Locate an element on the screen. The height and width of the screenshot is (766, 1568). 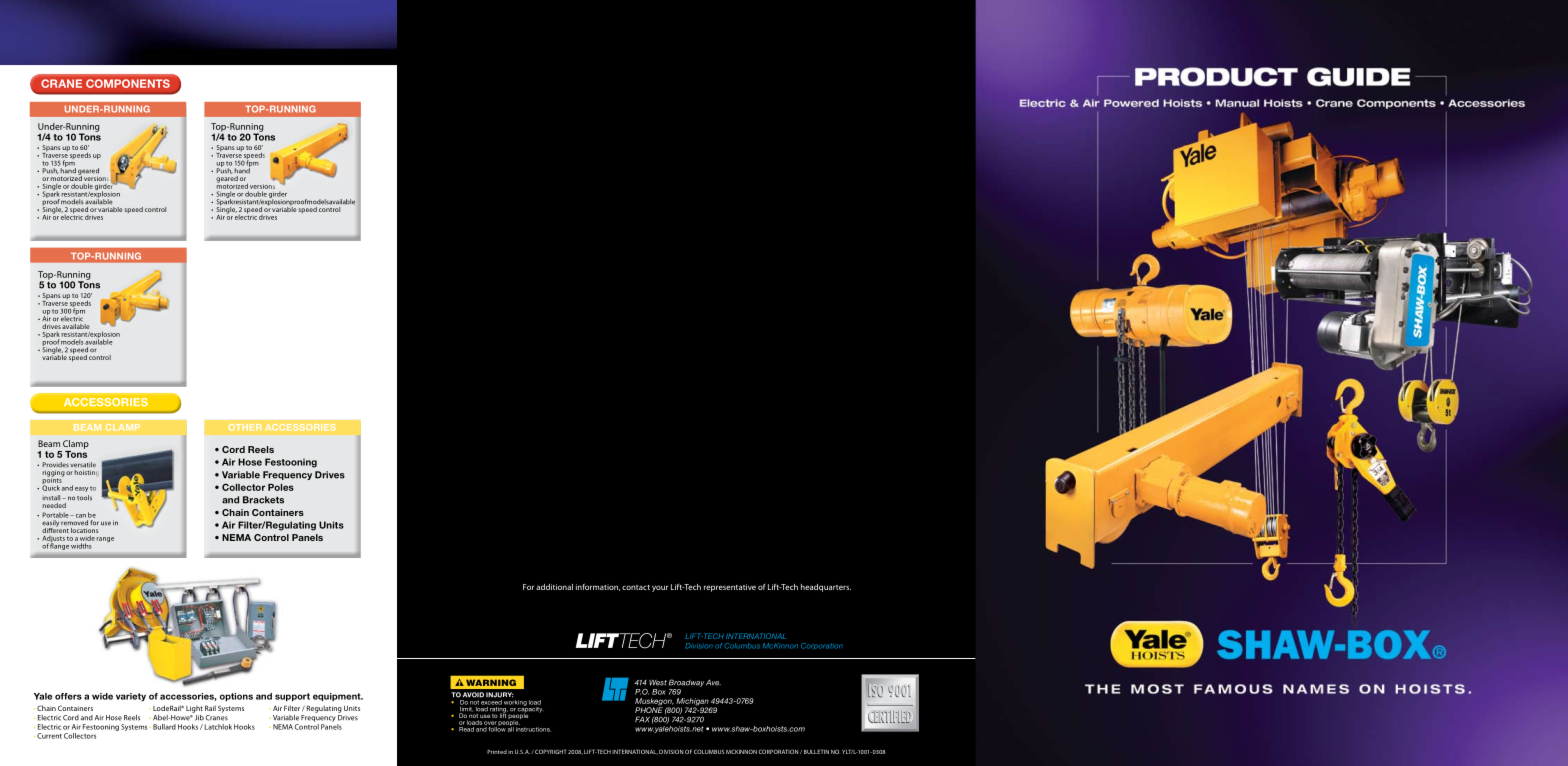
OTHER is located at coordinates (245, 427).
